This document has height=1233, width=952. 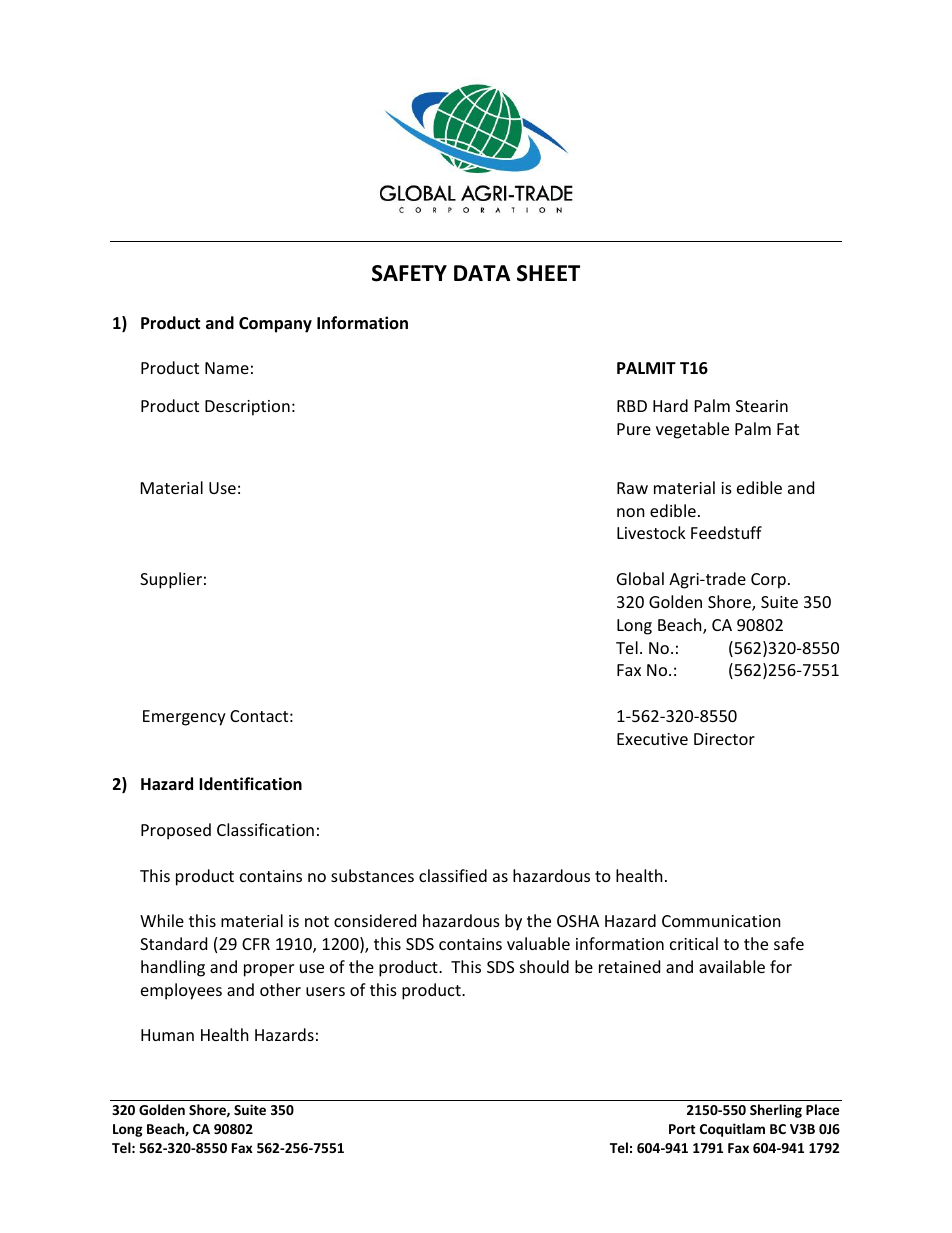 What do you see at coordinates (482, 273) in the document?
I see `DATA` at bounding box center [482, 273].
